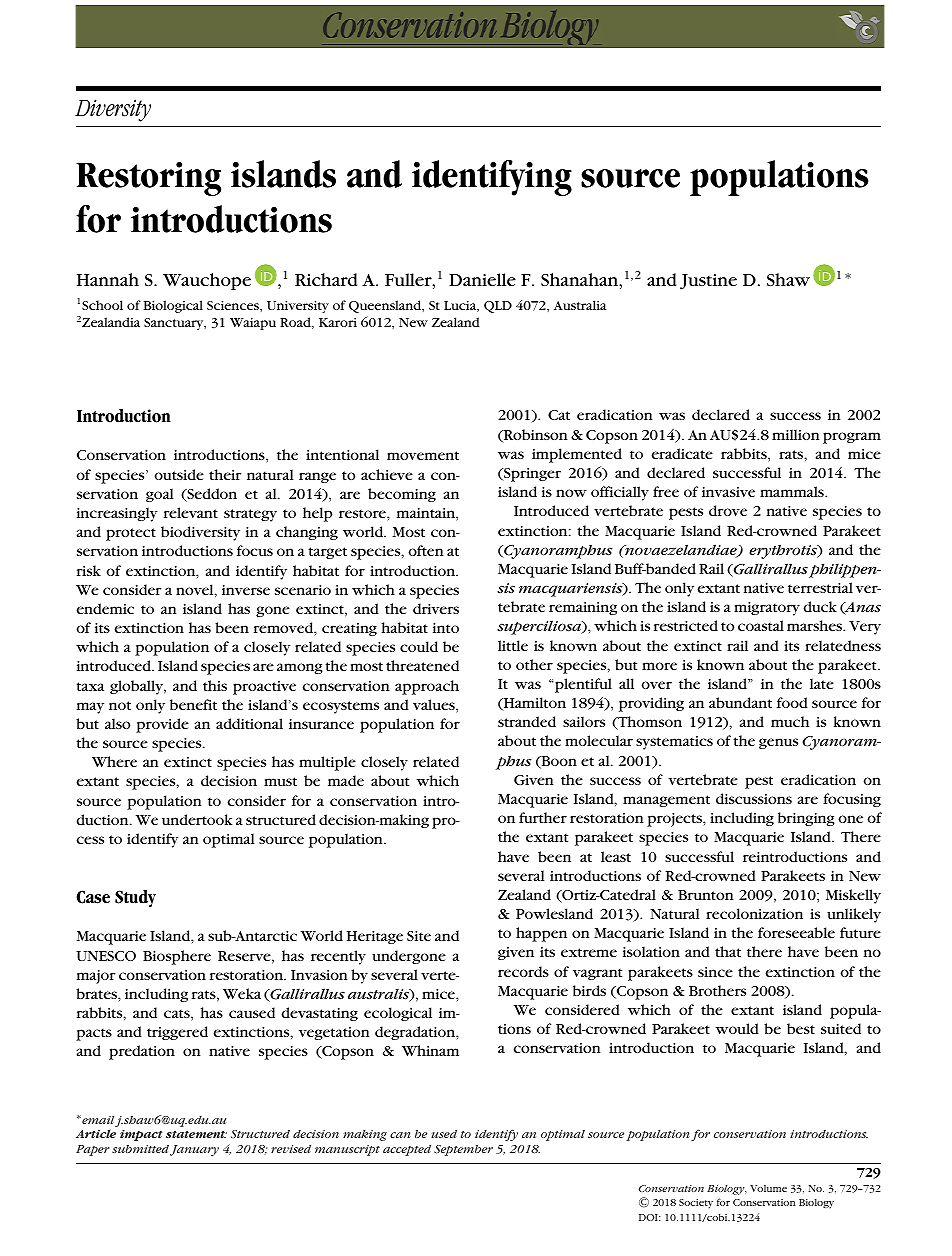 This screenshot has width=952, height=1256. What do you see at coordinates (543, 817) in the screenshot?
I see `further` at bounding box center [543, 817].
